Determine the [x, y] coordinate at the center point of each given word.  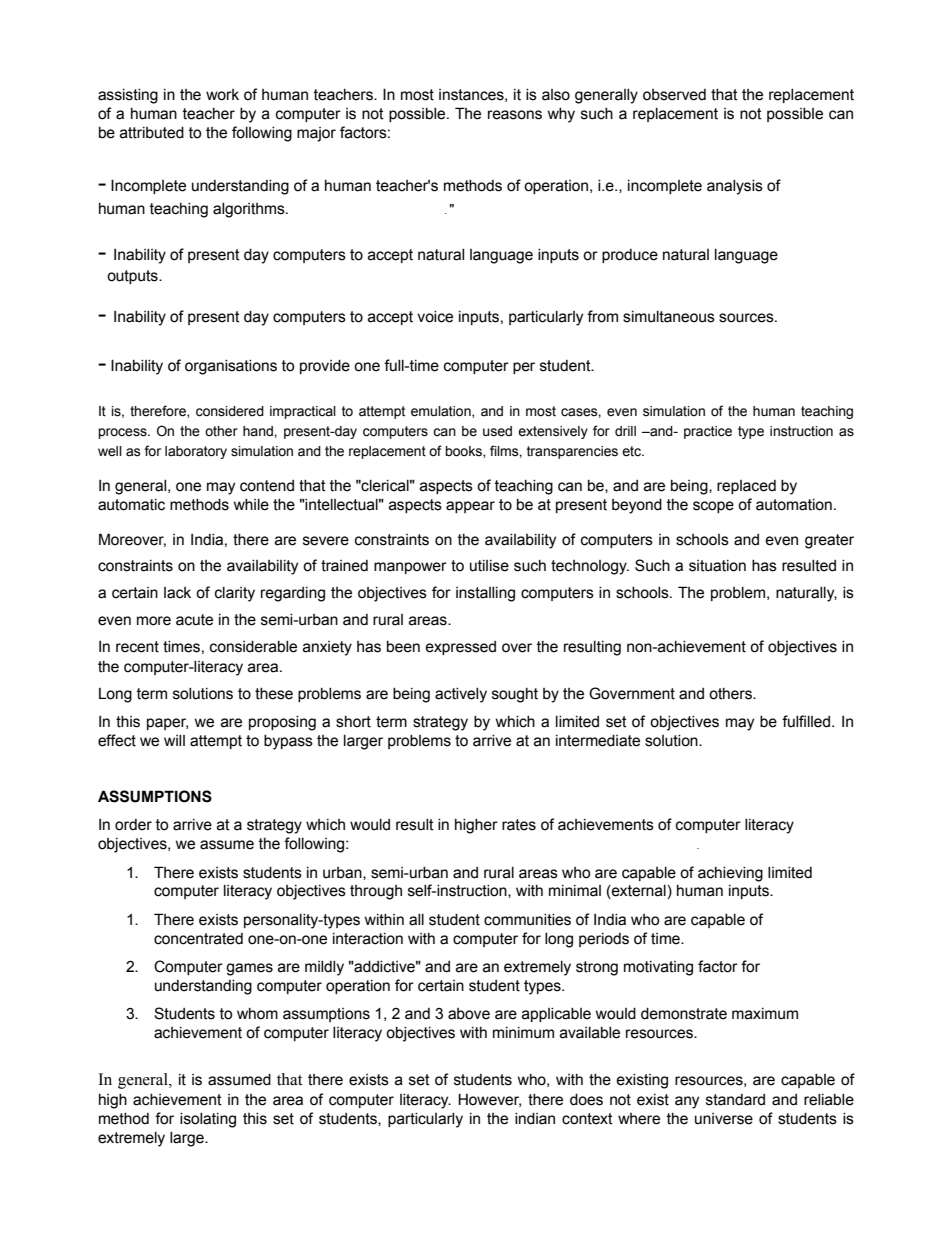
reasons [515, 115]
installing [485, 594]
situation [717, 566]
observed [674, 95]
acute [194, 620]
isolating [208, 1120]
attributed [152, 133]
